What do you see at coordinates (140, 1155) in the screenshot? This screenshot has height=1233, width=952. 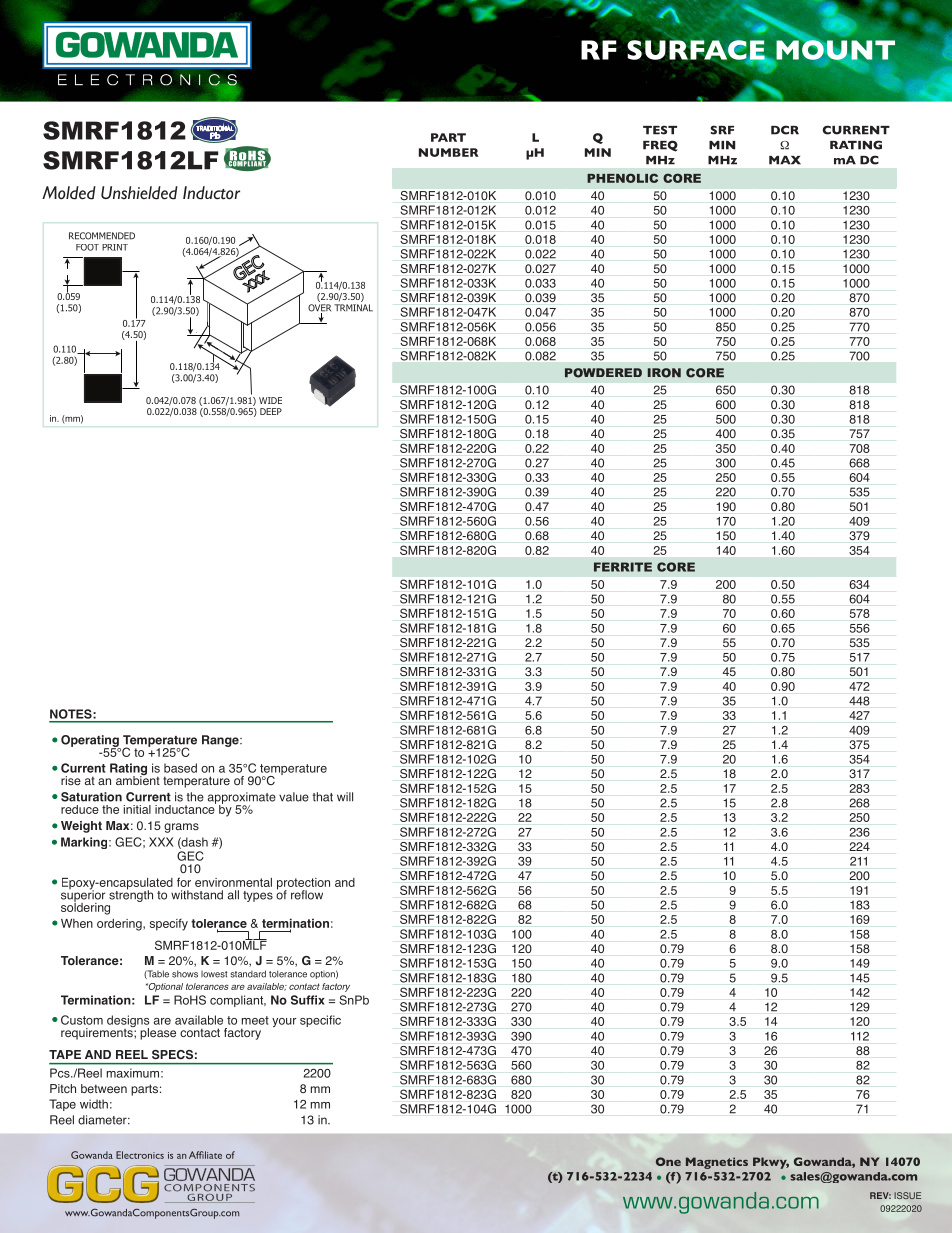 I see `Electronics` at bounding box center [140, 1155].
